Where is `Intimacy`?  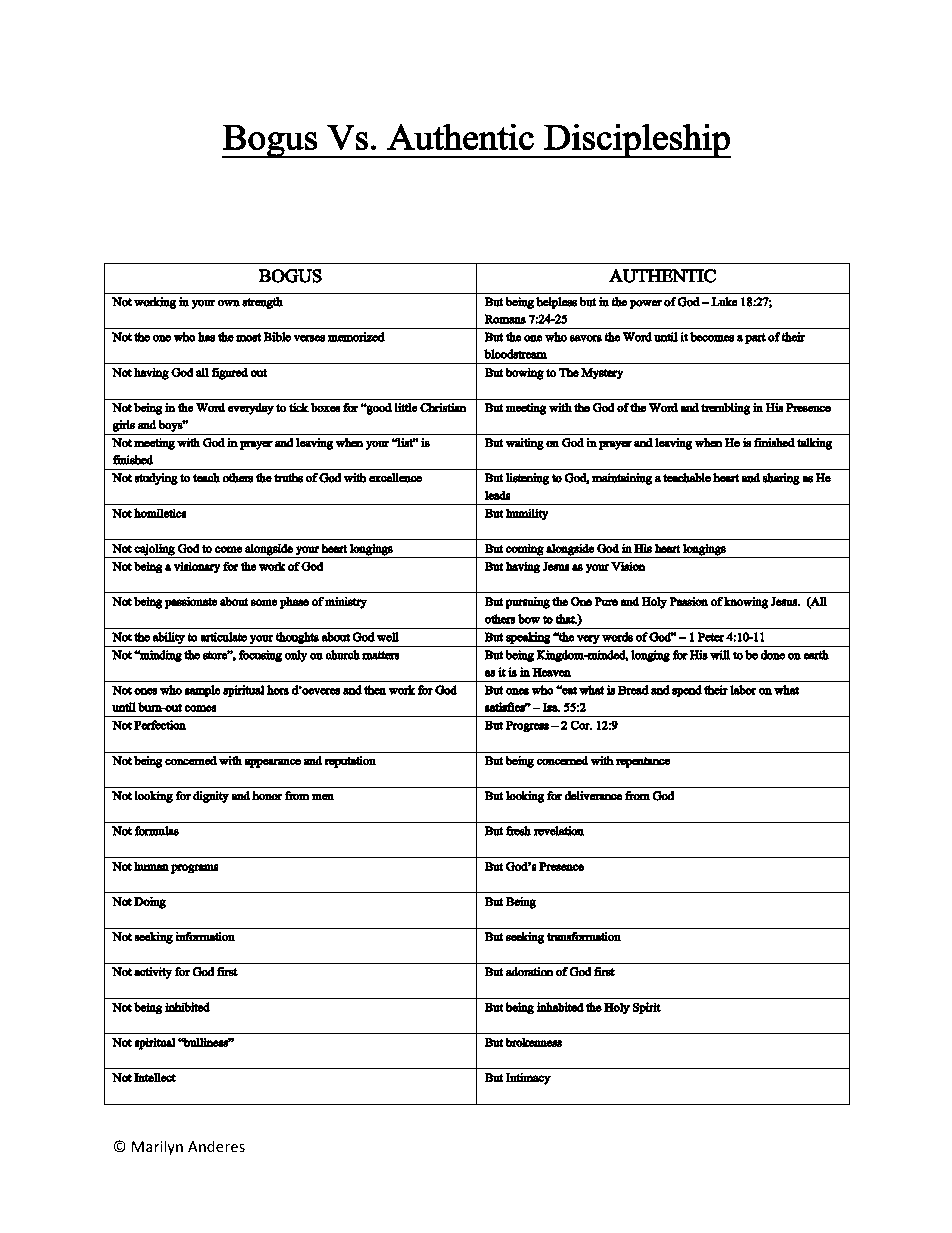 Intimacy is located at coordinates (528, 1078).
